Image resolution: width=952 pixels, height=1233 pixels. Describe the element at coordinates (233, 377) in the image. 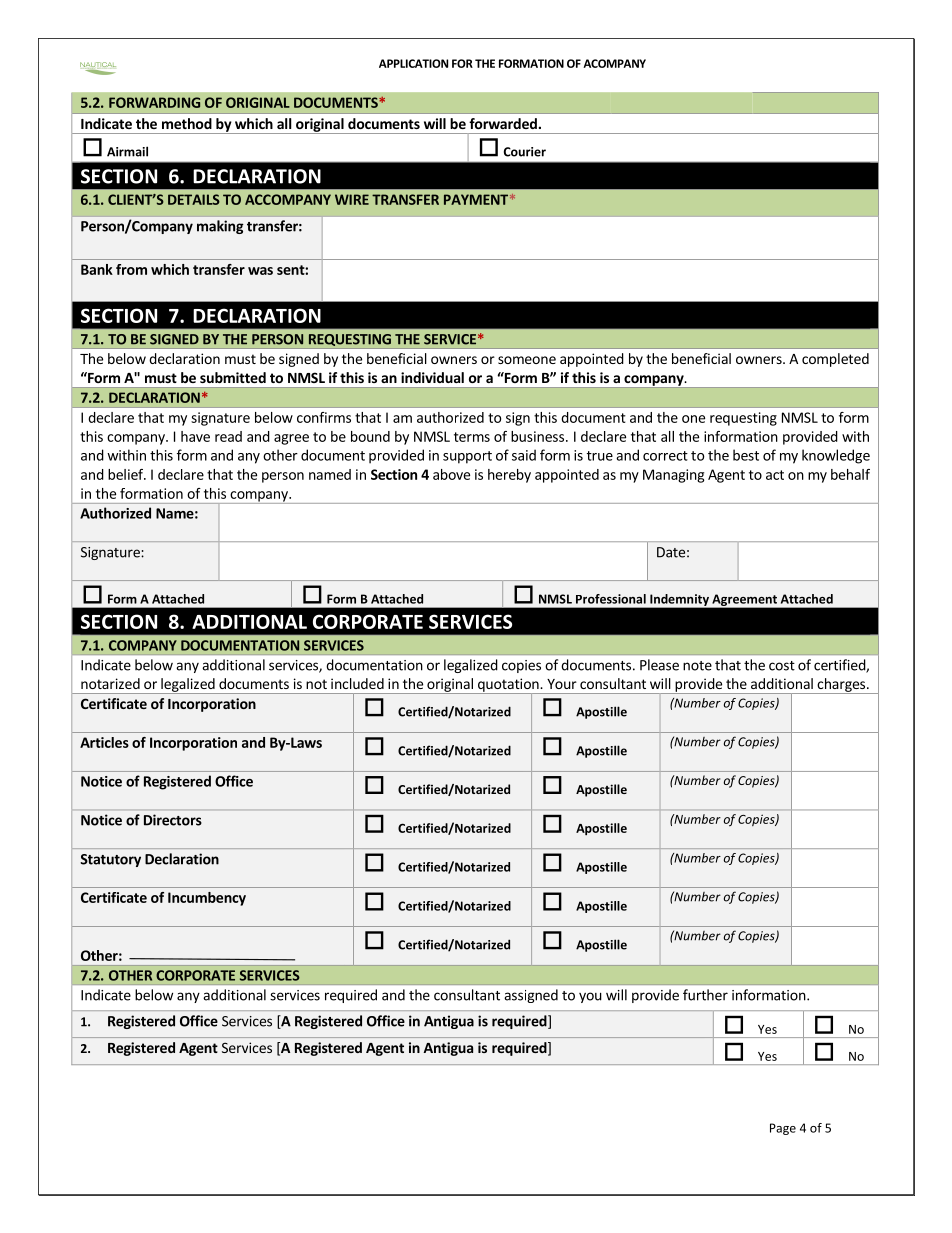

I see `submitted` at that location.
